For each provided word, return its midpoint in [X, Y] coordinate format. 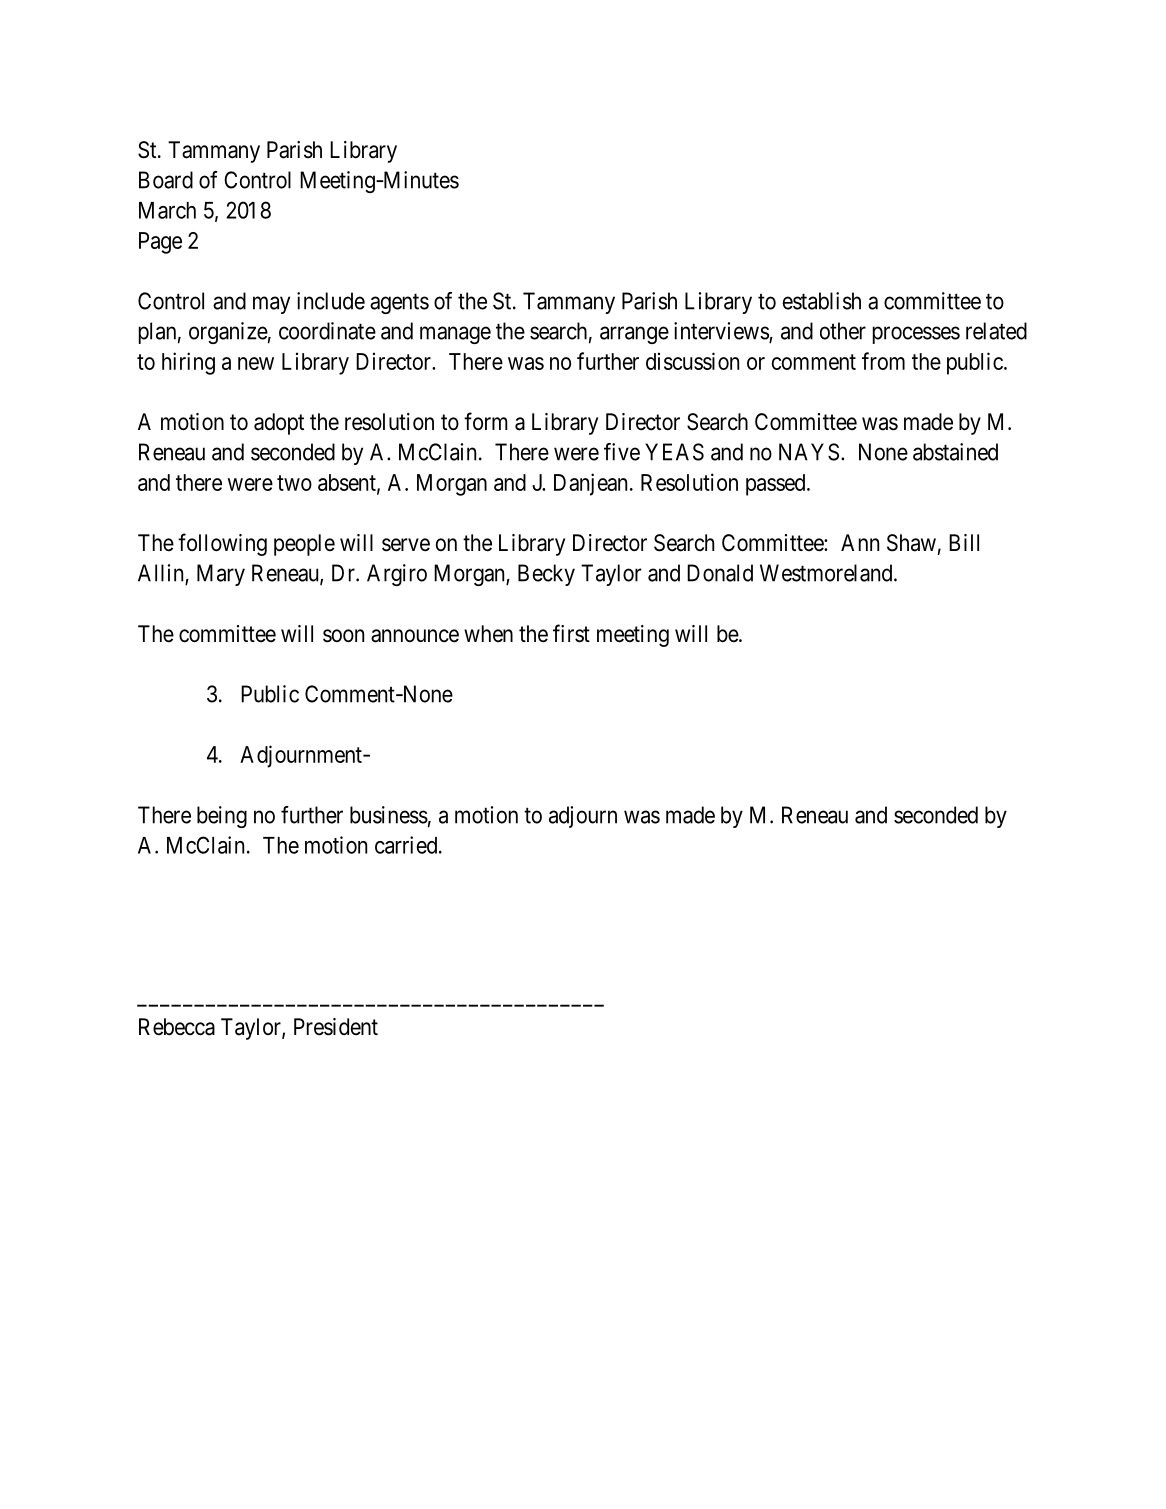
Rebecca [177, 1027]
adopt [279, 424]
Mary [221, 575]
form [486, 421]
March [167, 210]
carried [407, 845]
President [336, 1027]
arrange [634, 335]
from [883, 361]
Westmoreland [827, 573]
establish [822, 301]
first [571, 633]
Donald [720, 573]
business [389, 815]
